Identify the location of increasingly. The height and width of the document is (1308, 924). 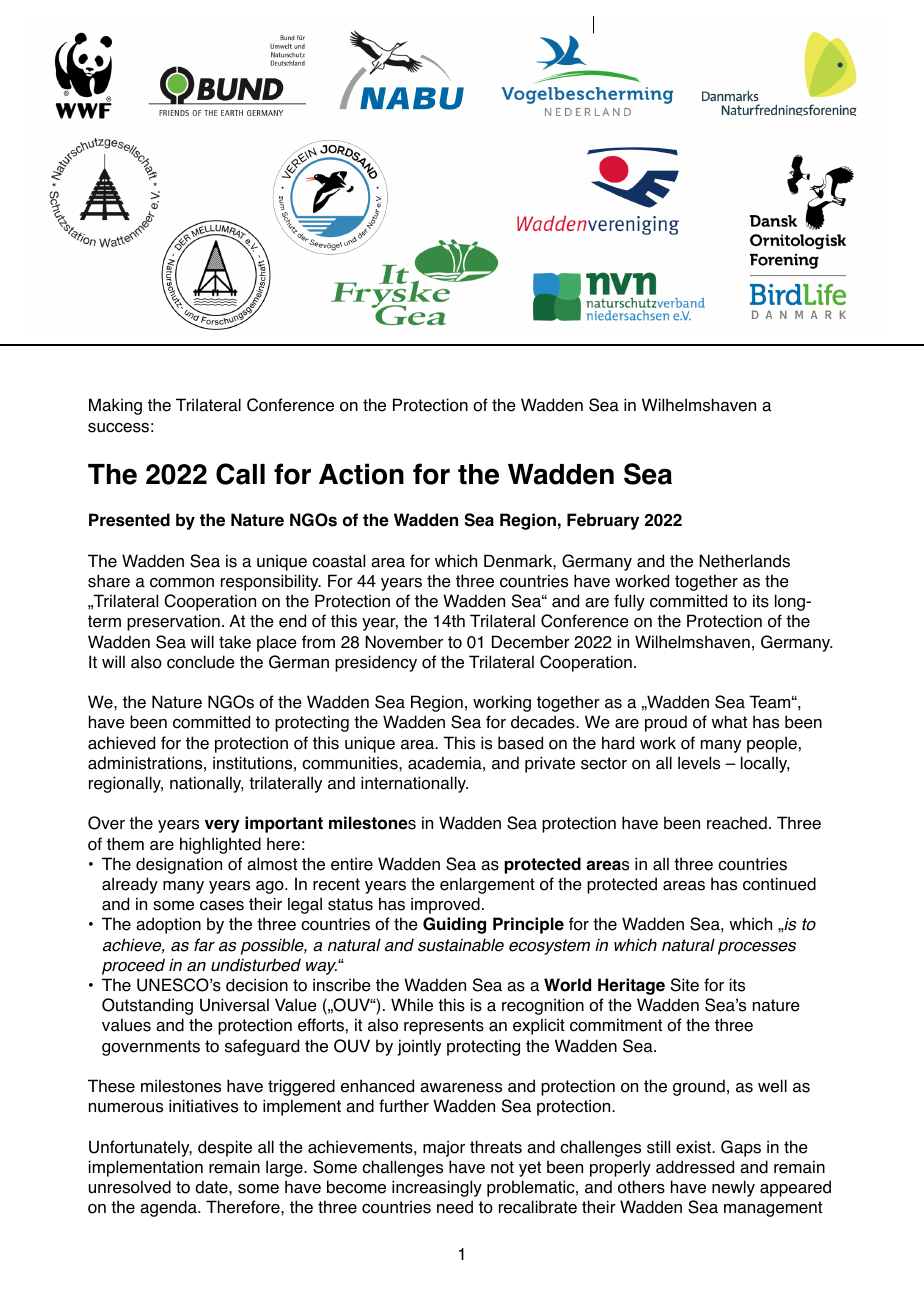
(437, 1188).
